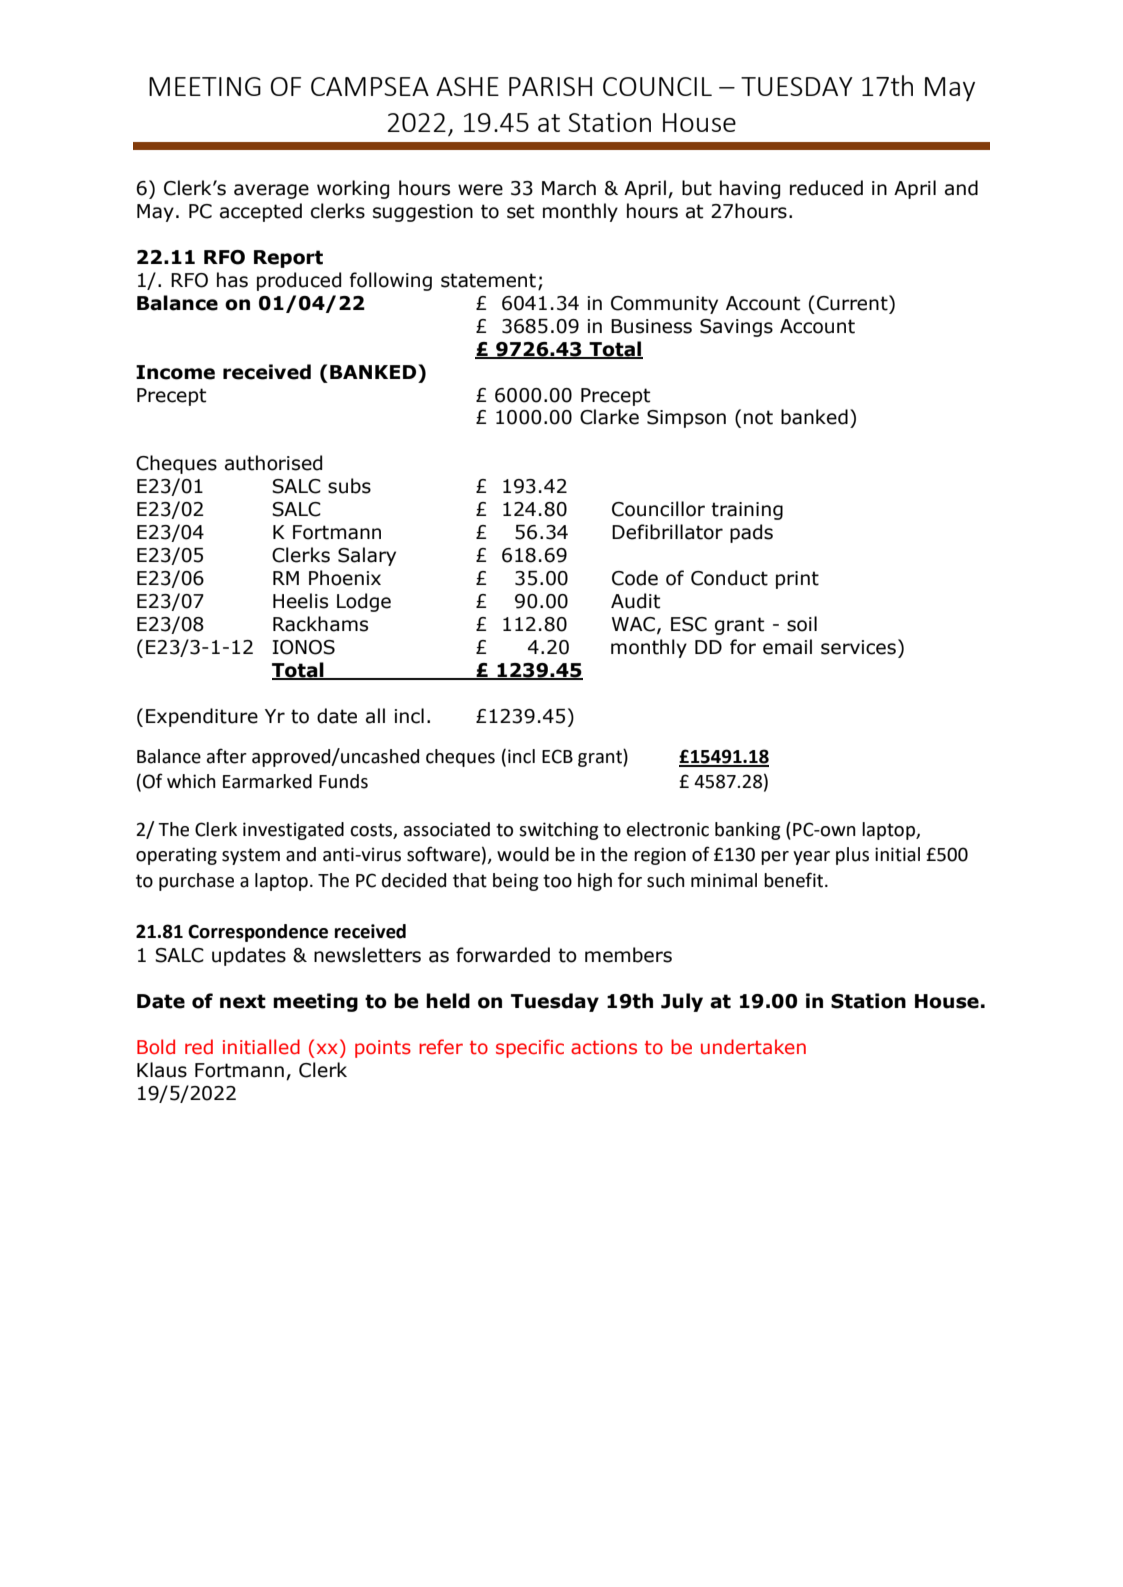 This screenshot has height=1587, width=1123. What do you see at coordinates (758, 417) in the screenshot?
I see `not` at bounding box center [758, 417].
